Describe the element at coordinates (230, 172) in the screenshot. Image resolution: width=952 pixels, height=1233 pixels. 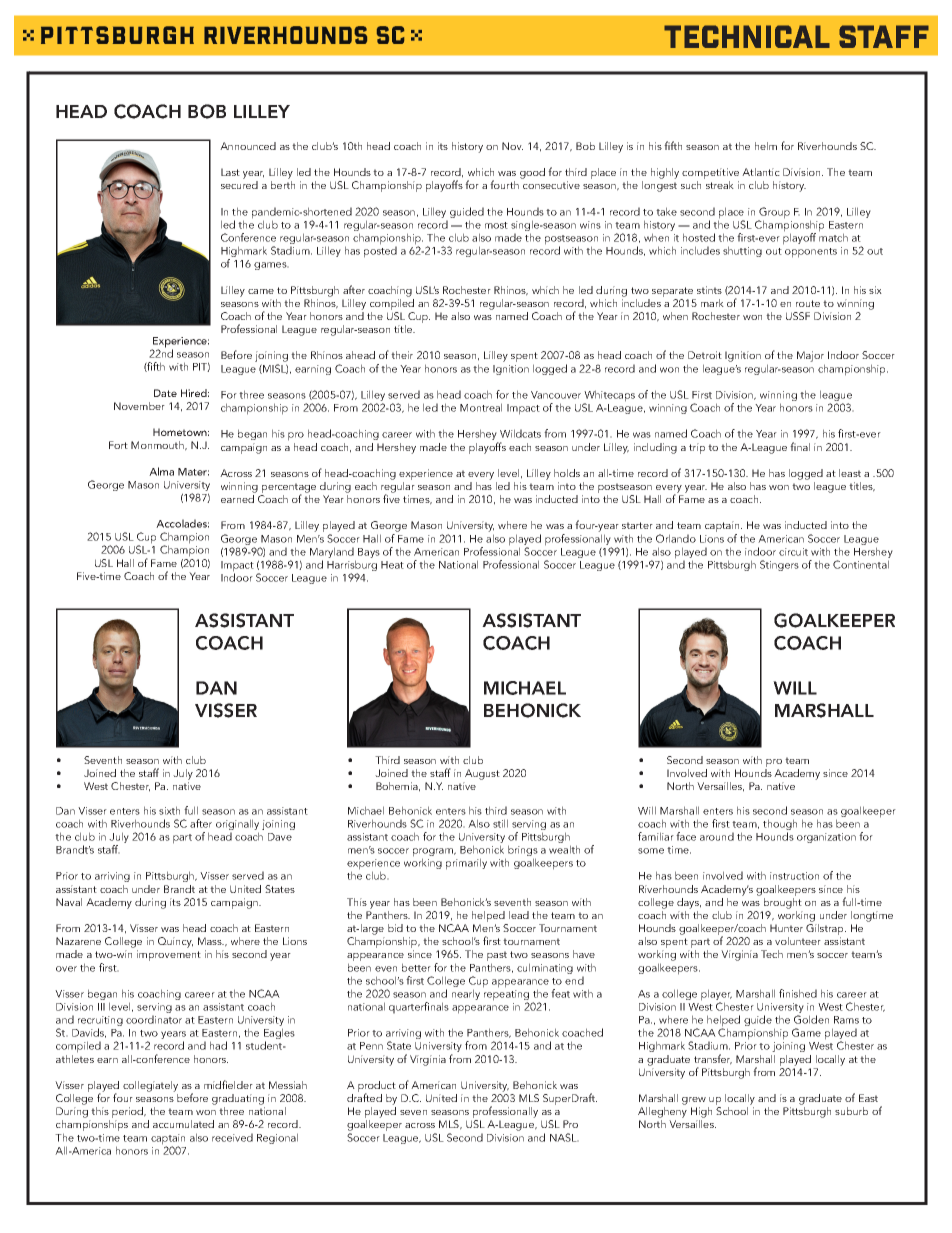
I see `Last` at that location.
